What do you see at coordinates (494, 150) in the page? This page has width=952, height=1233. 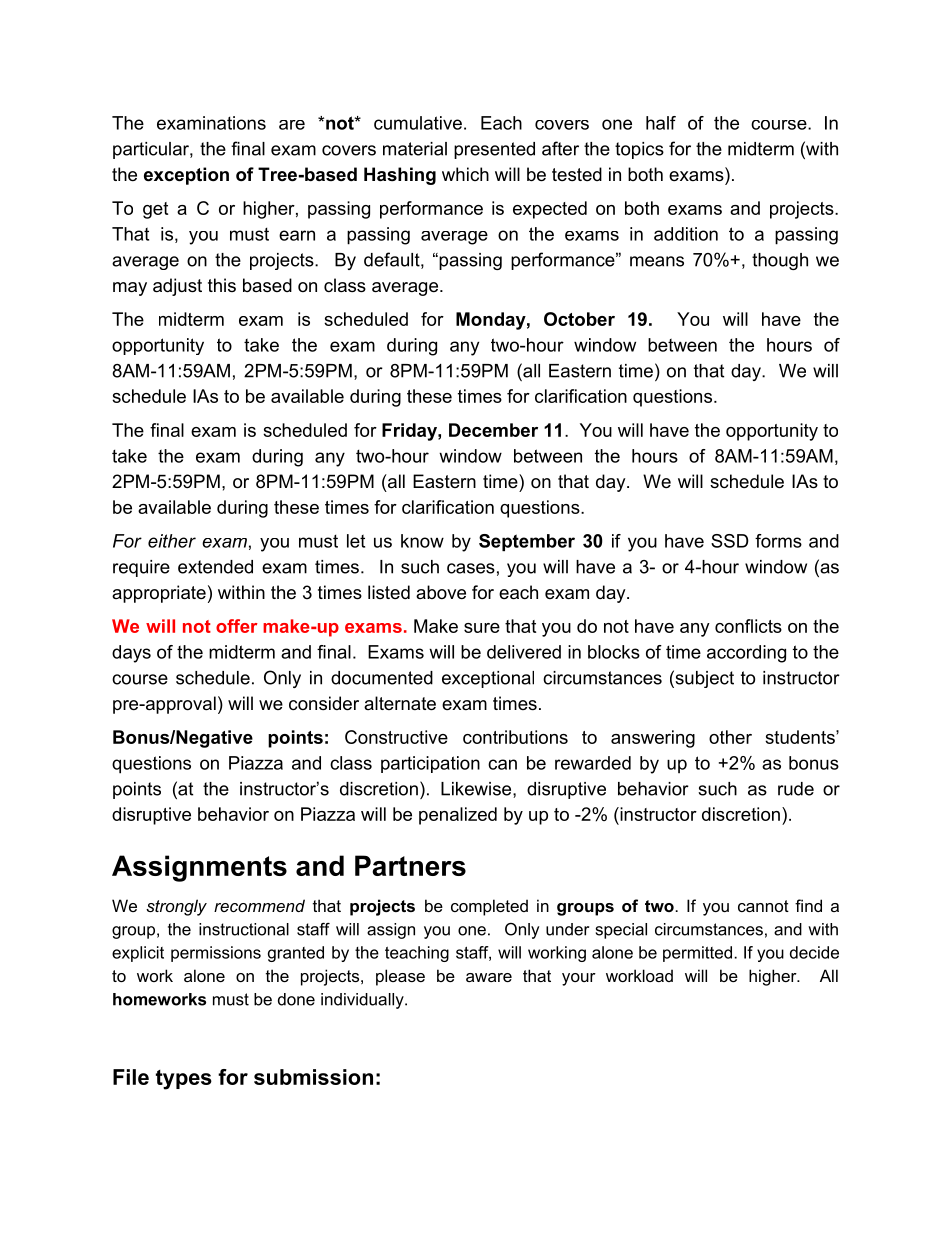 I see `presented` at bounding box center [494, 150].
